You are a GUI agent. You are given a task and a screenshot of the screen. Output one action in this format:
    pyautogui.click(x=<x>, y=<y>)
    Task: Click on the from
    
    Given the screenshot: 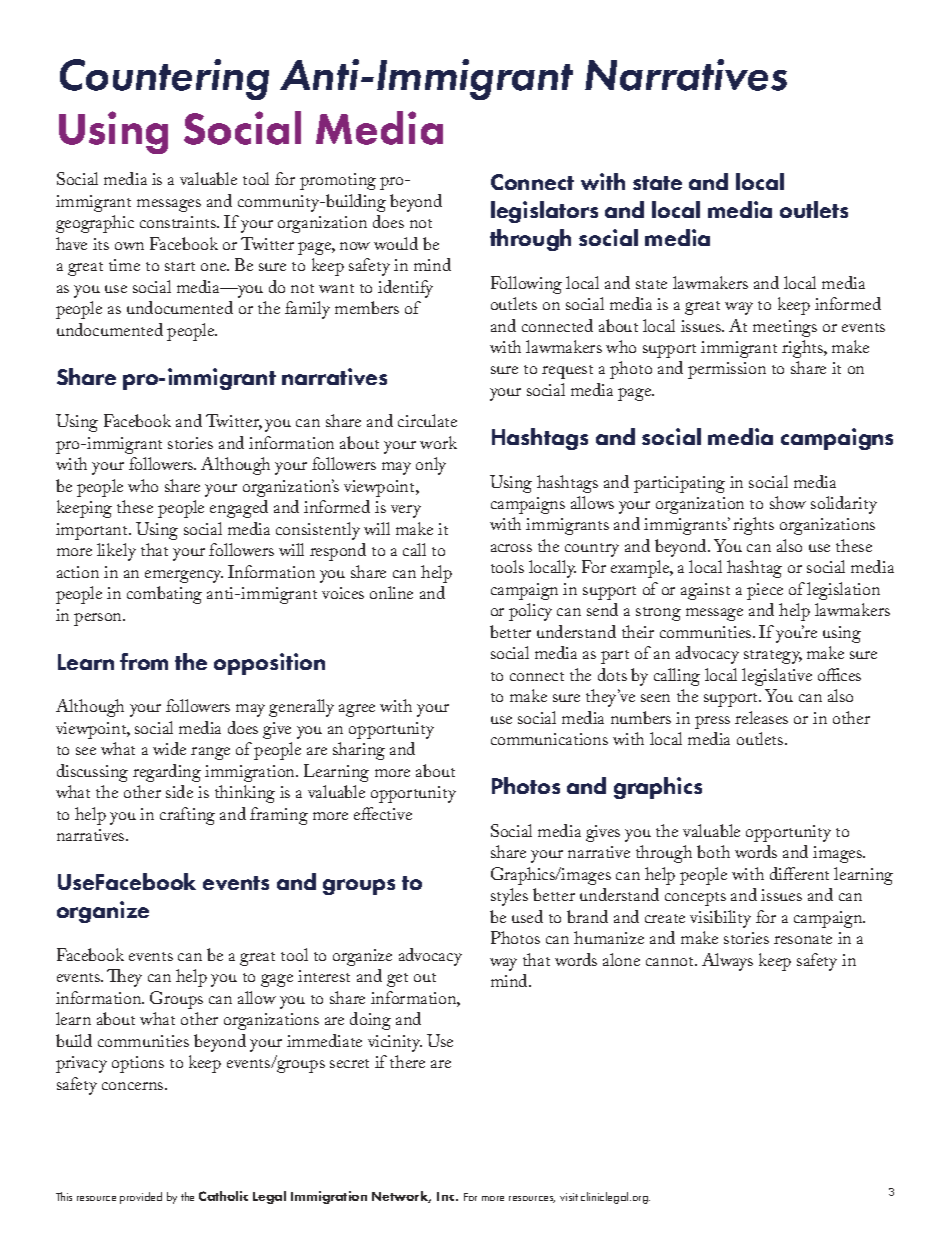 What is the action you would take?
    pyautogui.click(x=144, y=661)
